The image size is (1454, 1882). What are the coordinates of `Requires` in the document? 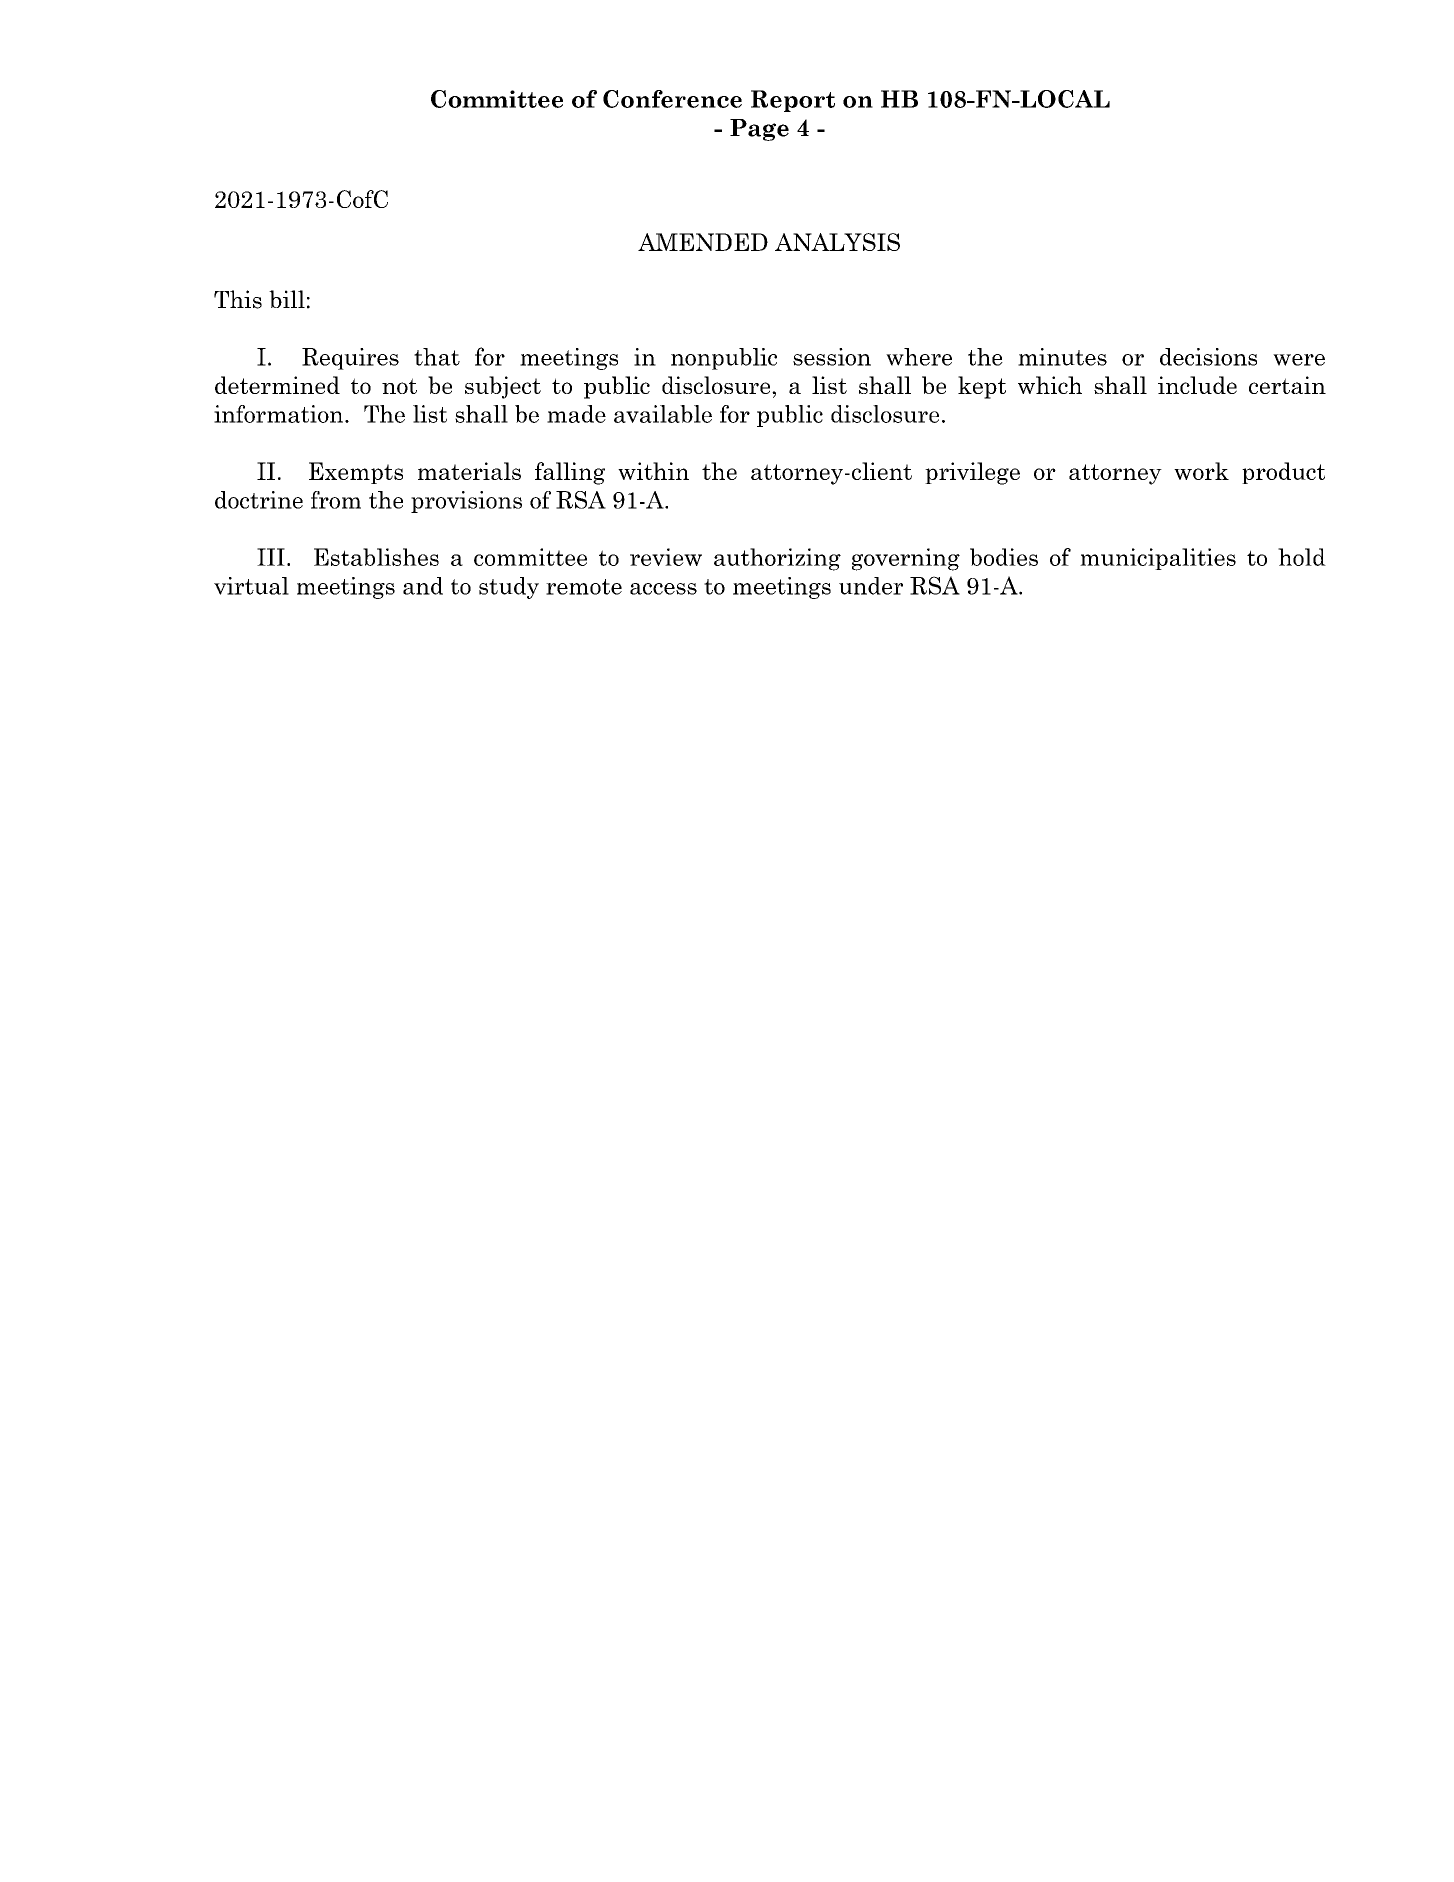 It's located at (350, 359).
